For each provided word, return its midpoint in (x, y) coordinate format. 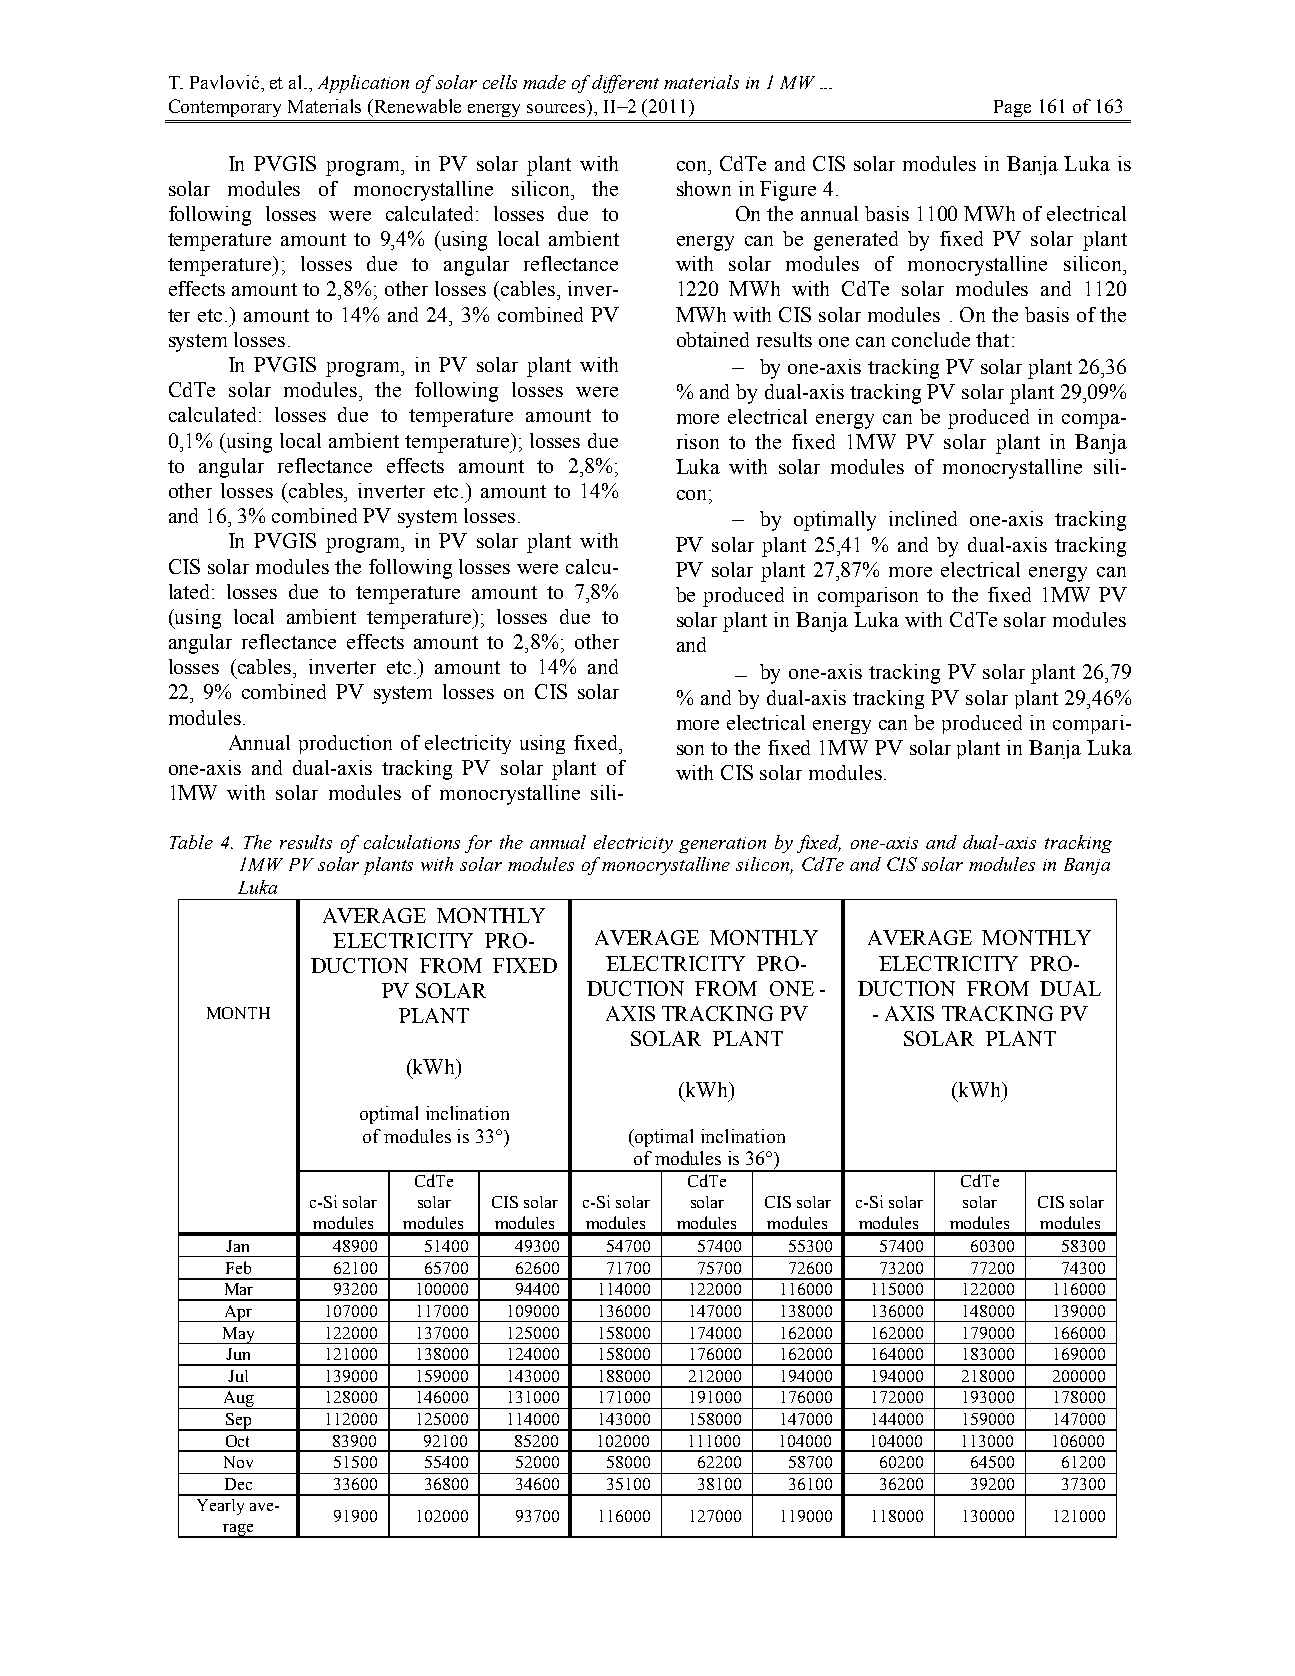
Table (191, 842)
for (478, 844)
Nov (238, 1462)
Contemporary (225, 108)
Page (1012, 108)
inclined (923, 518)
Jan (237, 1246)
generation (722, 845)
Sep (239, 1422)
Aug (238, 1400)
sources (558, 110)
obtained (713, 339)
